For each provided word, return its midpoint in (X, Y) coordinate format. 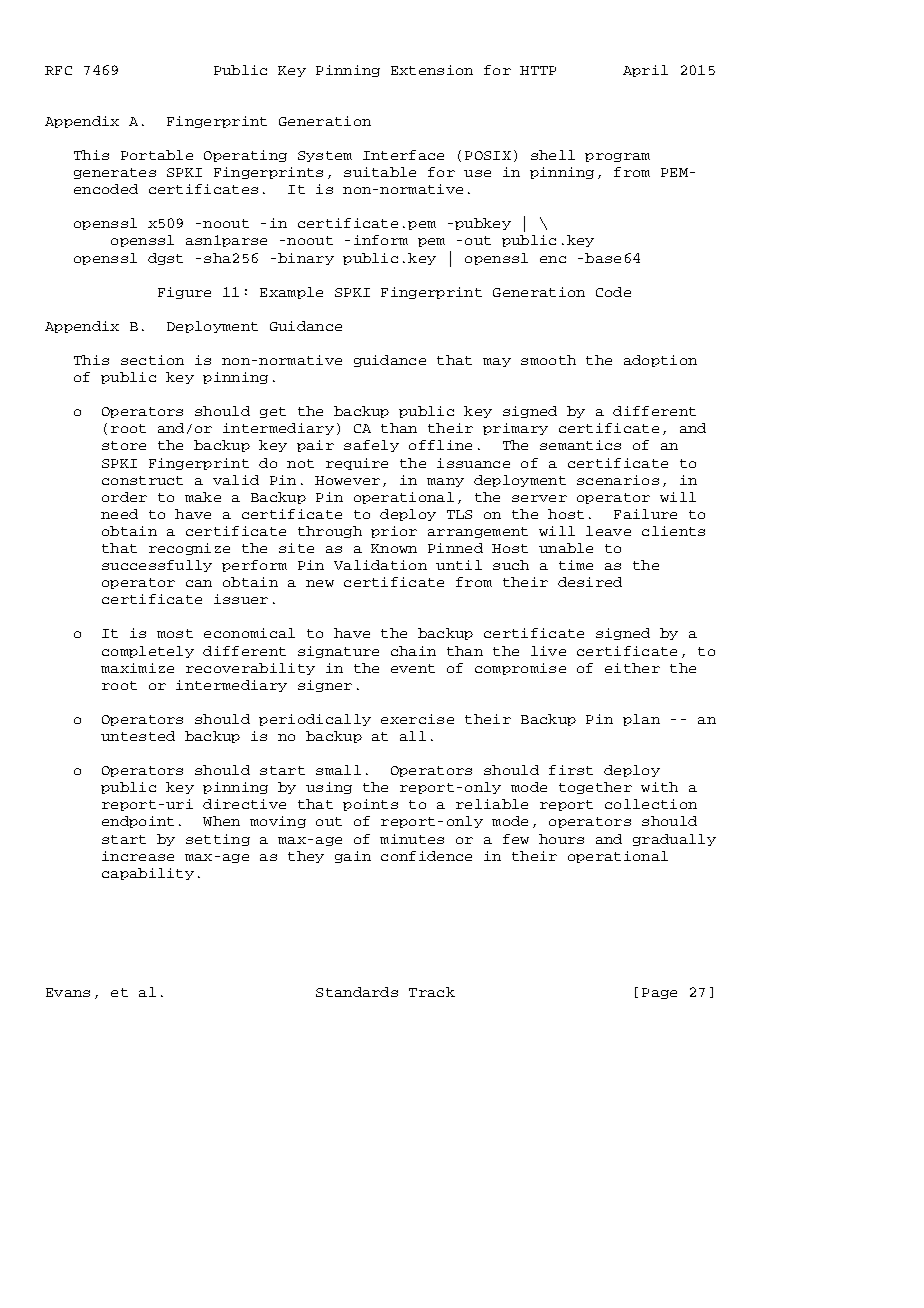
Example (291, 293)
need (119, 514)
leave (608, 531)
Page (659, 993)
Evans (68, 992)
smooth (548, 360)
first (571, 770)
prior (394, 532)
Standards (357, 992)
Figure (184, 293)
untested (138, 736)
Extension (432, 70)
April (645, 71)
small (338, 770)
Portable (157, 155)
